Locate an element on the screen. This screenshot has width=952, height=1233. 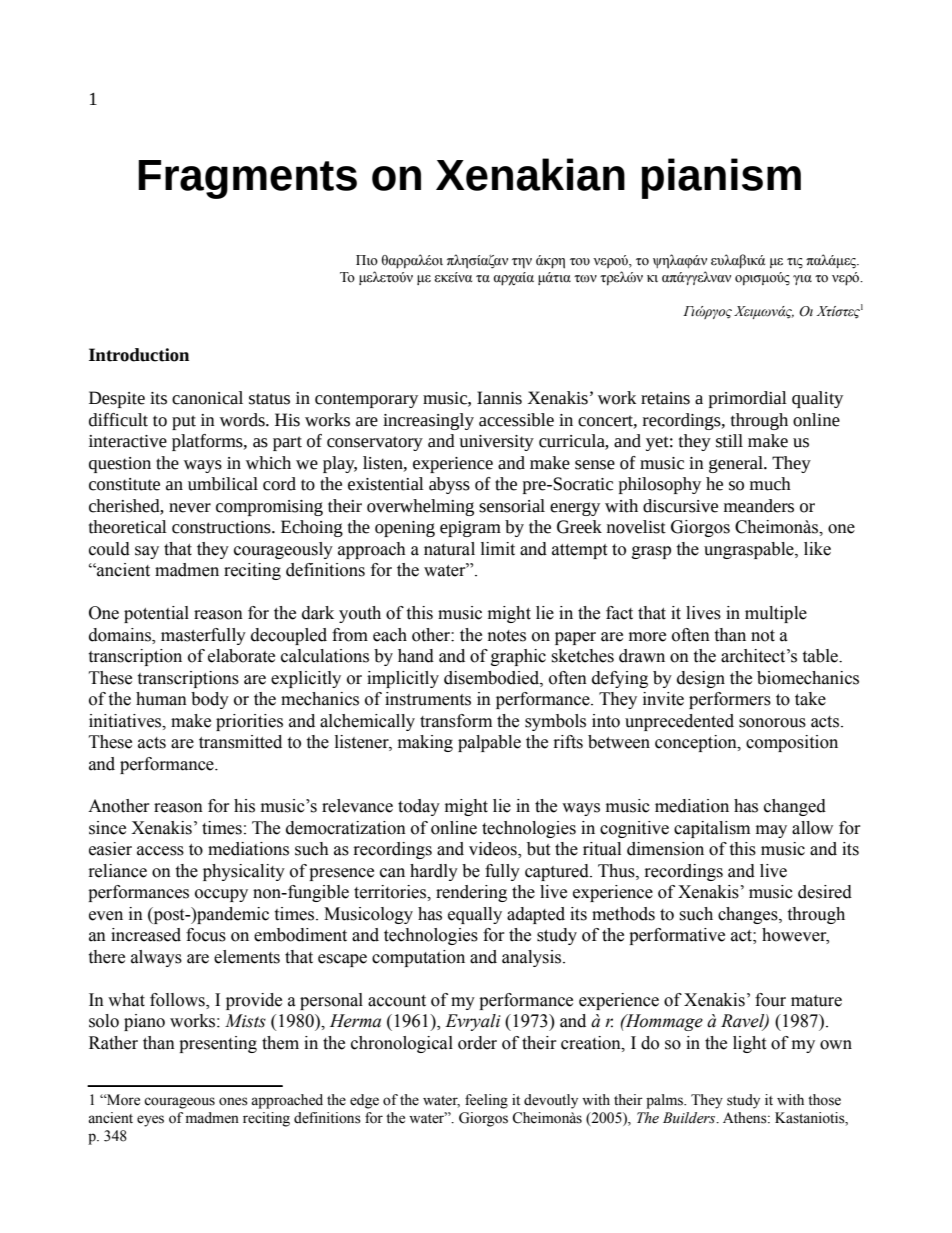
notes is located at coordinates (507, 636).
